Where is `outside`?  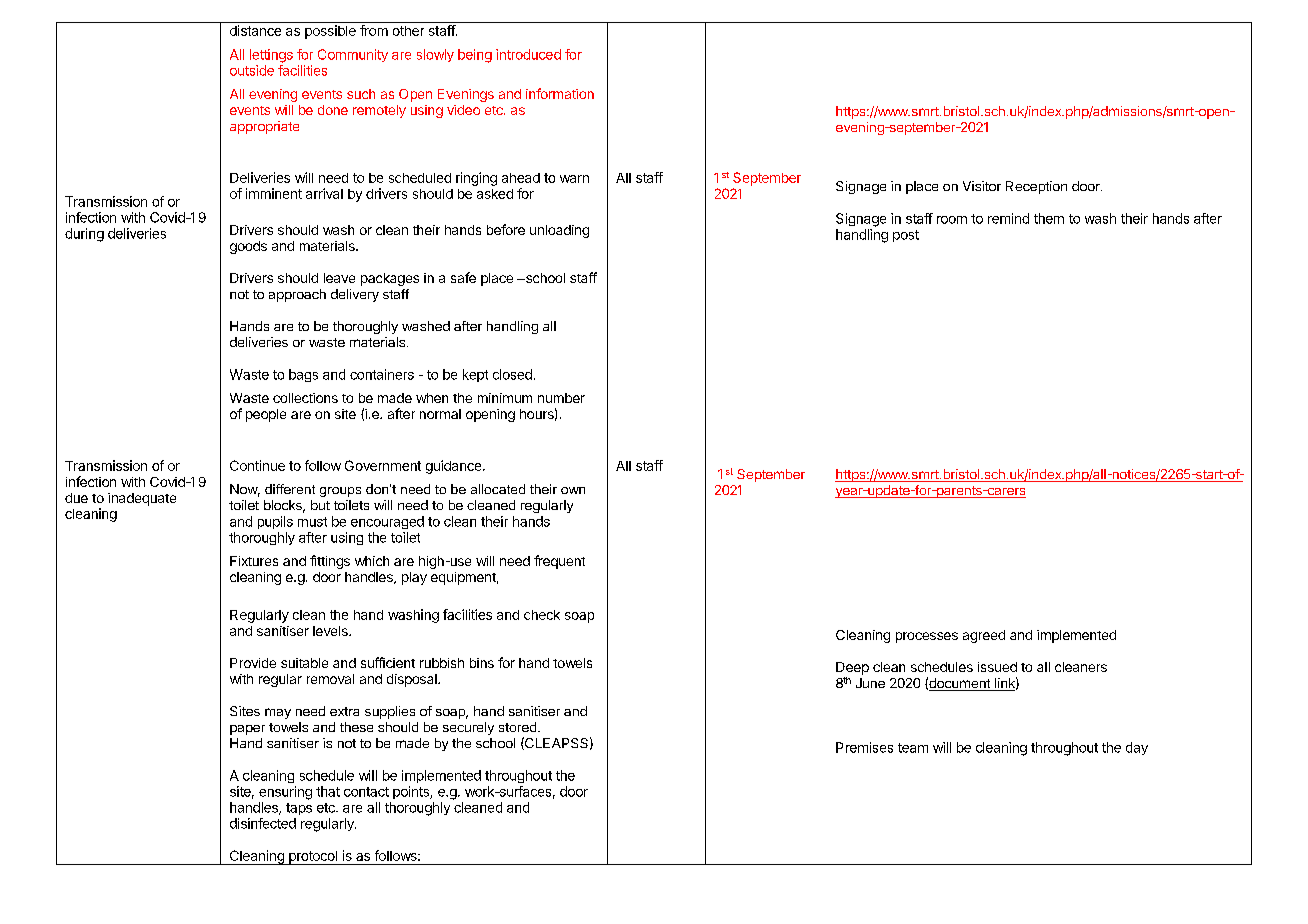 outside is located at coordinates (252, 70).
